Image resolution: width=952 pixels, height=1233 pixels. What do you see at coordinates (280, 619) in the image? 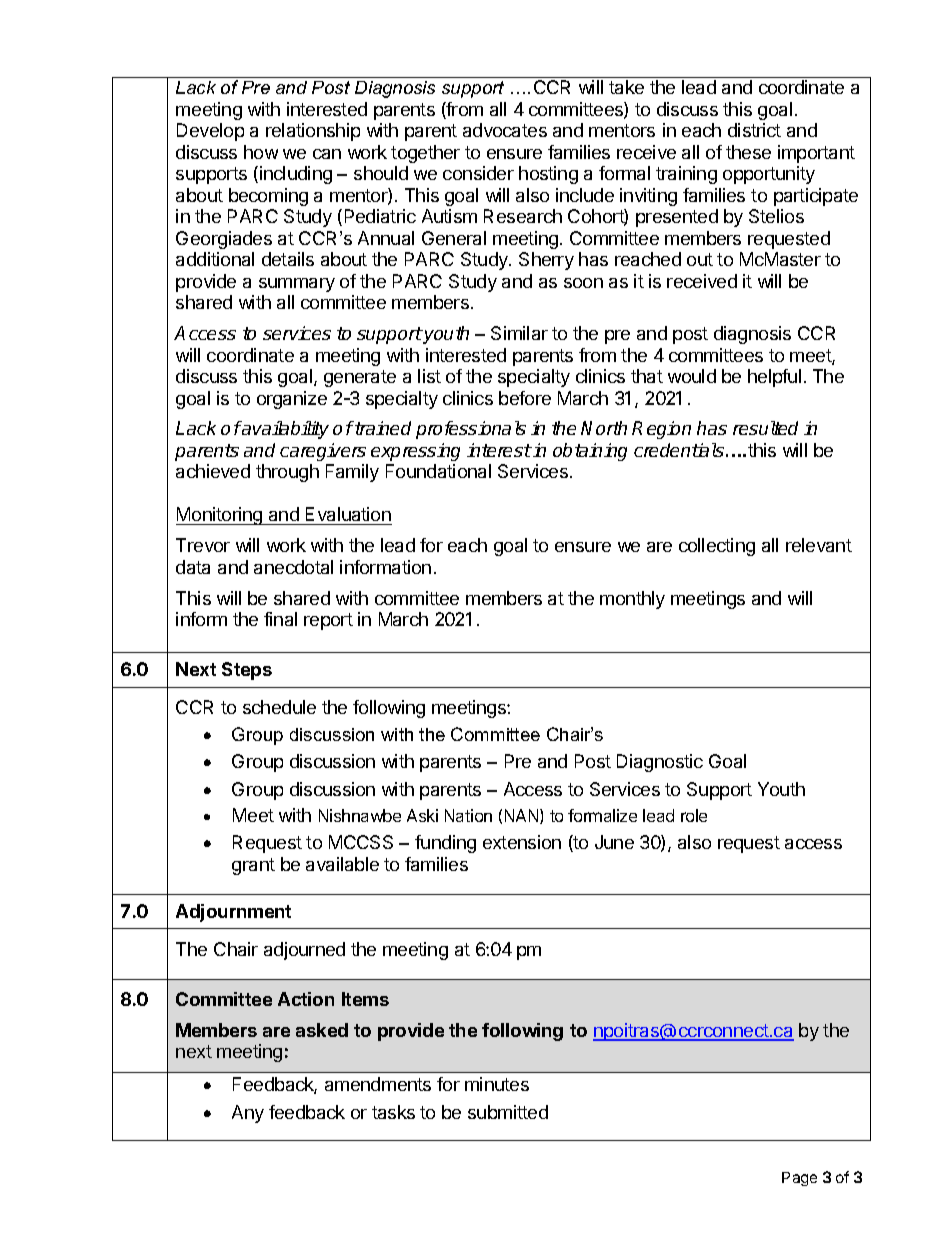
I see `final` at bounding box center [280, 619].
